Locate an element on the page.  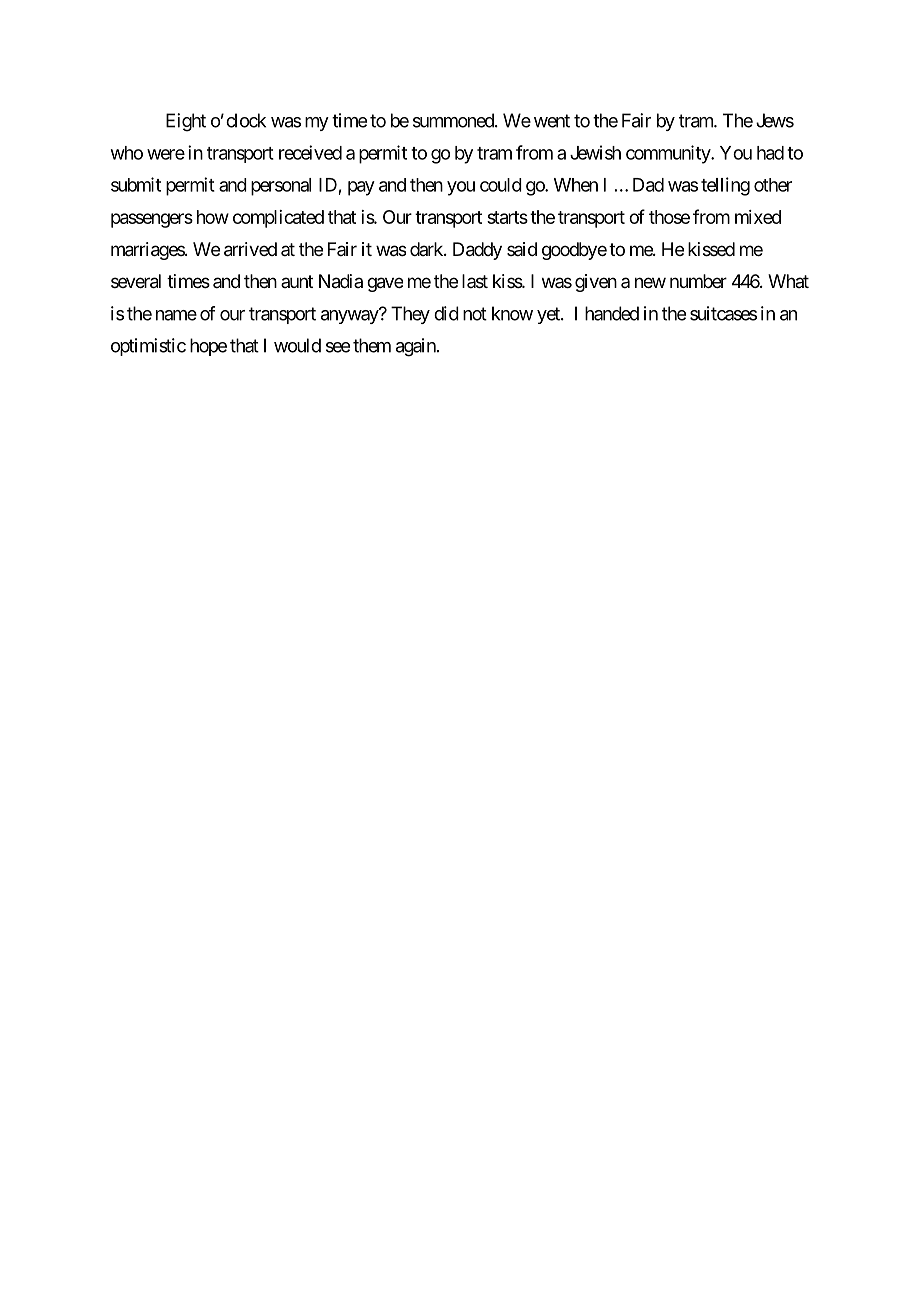
arrived is located at coordinates (250, 249).
